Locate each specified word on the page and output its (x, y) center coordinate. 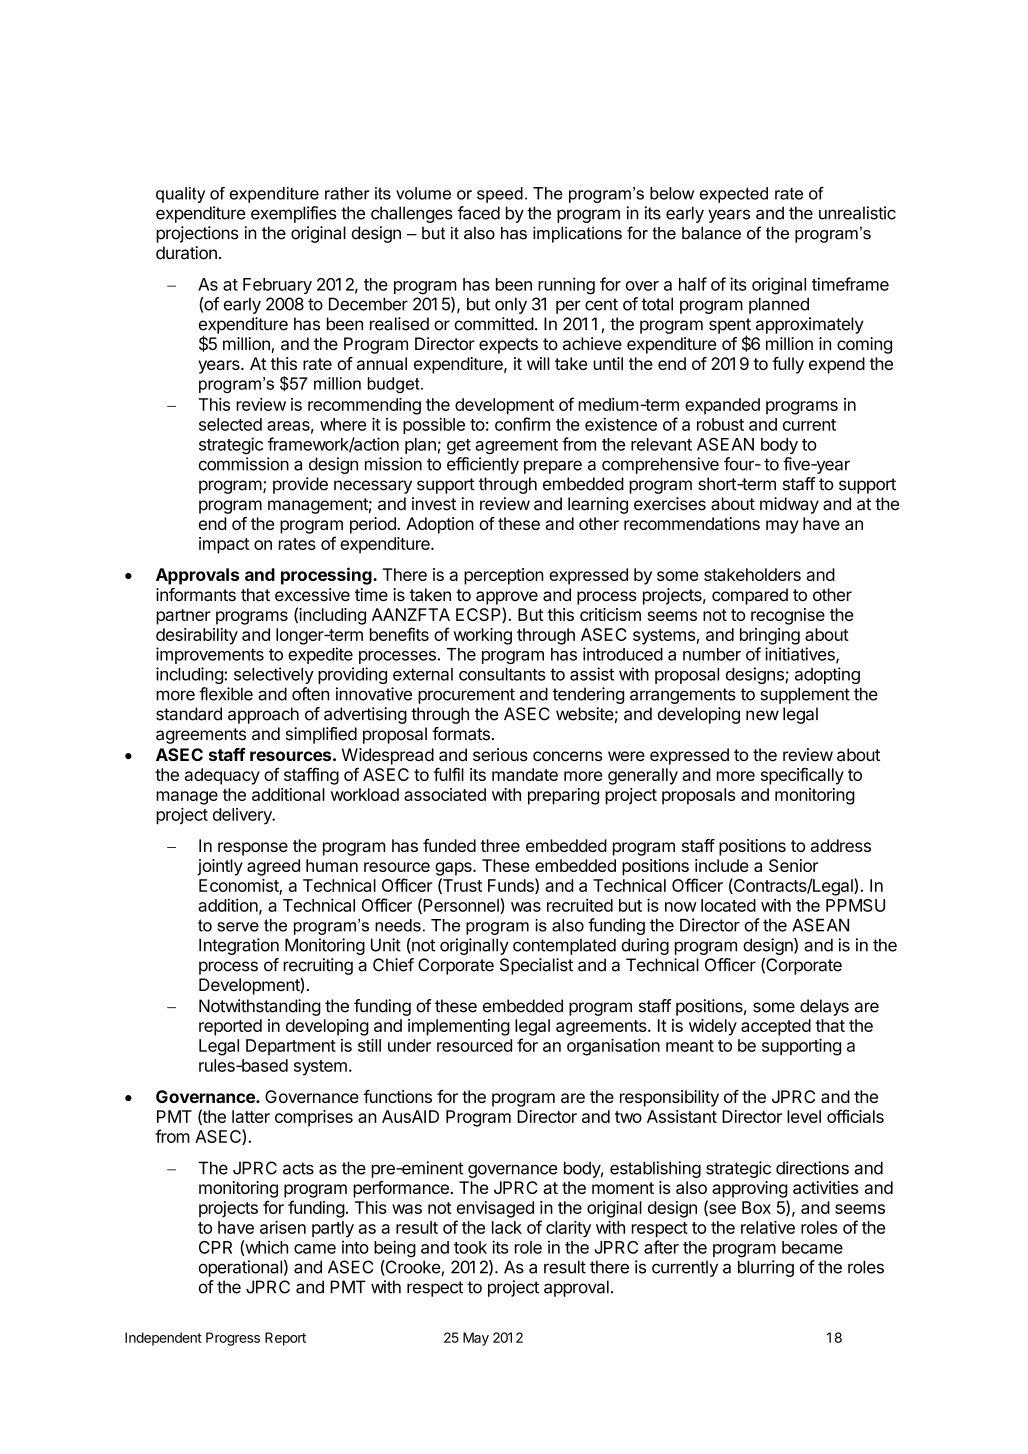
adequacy (222, 776)
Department (291, 1047)
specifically (802, 776)
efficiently (483, 465)
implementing (459, 1027)
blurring (766, 1268)
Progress (233, 1339)
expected (734, 195)
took (470, 1247)
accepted (776, 1027)
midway (789, 505)
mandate (525, 774)
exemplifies (294, 214)
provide (300, 485)
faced (478, 213)
